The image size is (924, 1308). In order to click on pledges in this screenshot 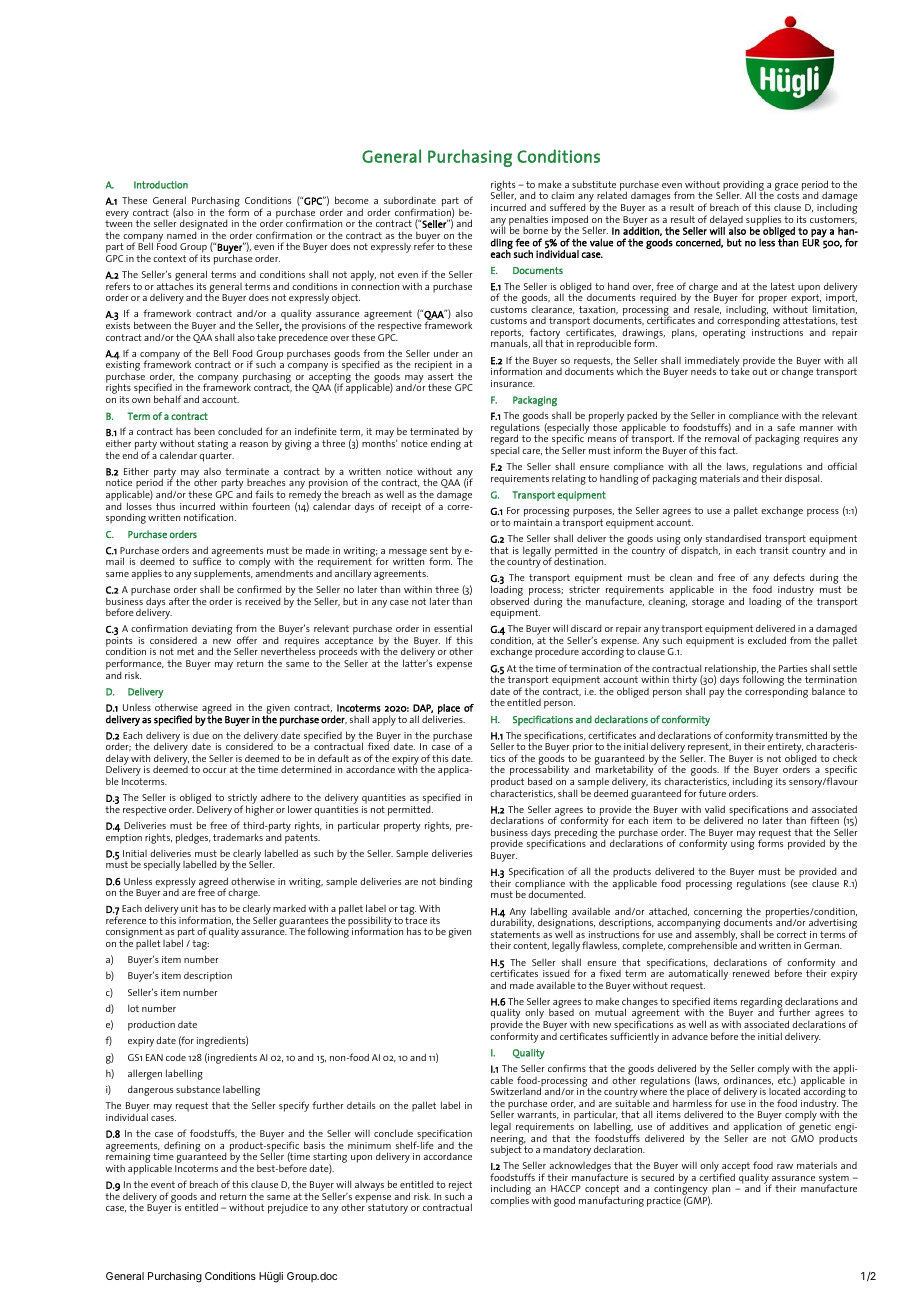, I will do `click(193, 838)`.
